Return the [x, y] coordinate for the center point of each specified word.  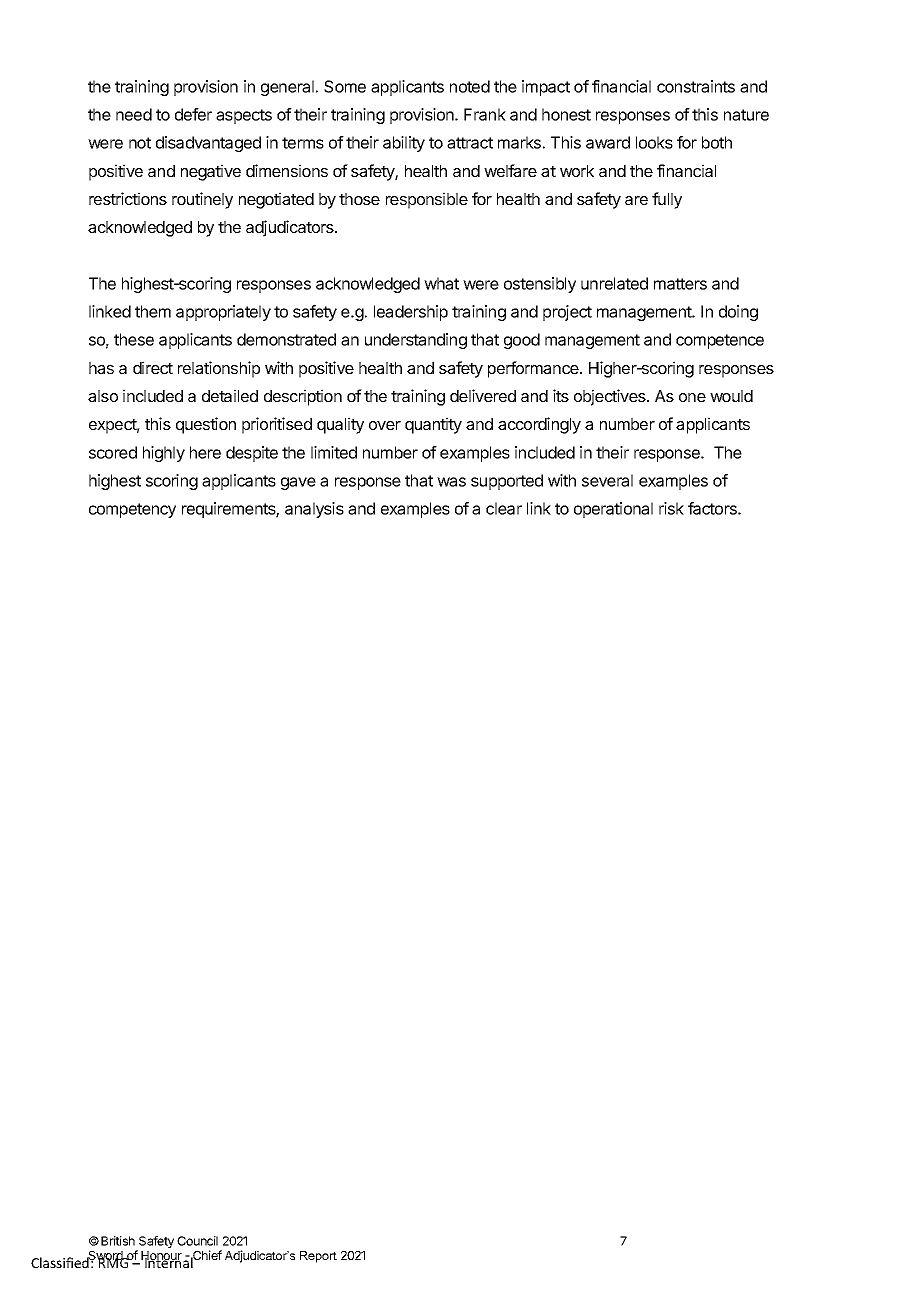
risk [671, 508]
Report [318, 1257]
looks [654, 142]
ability [404, 144]
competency [132, 510]
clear [504, 508]
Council [197, 1241]
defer [193, 114]
